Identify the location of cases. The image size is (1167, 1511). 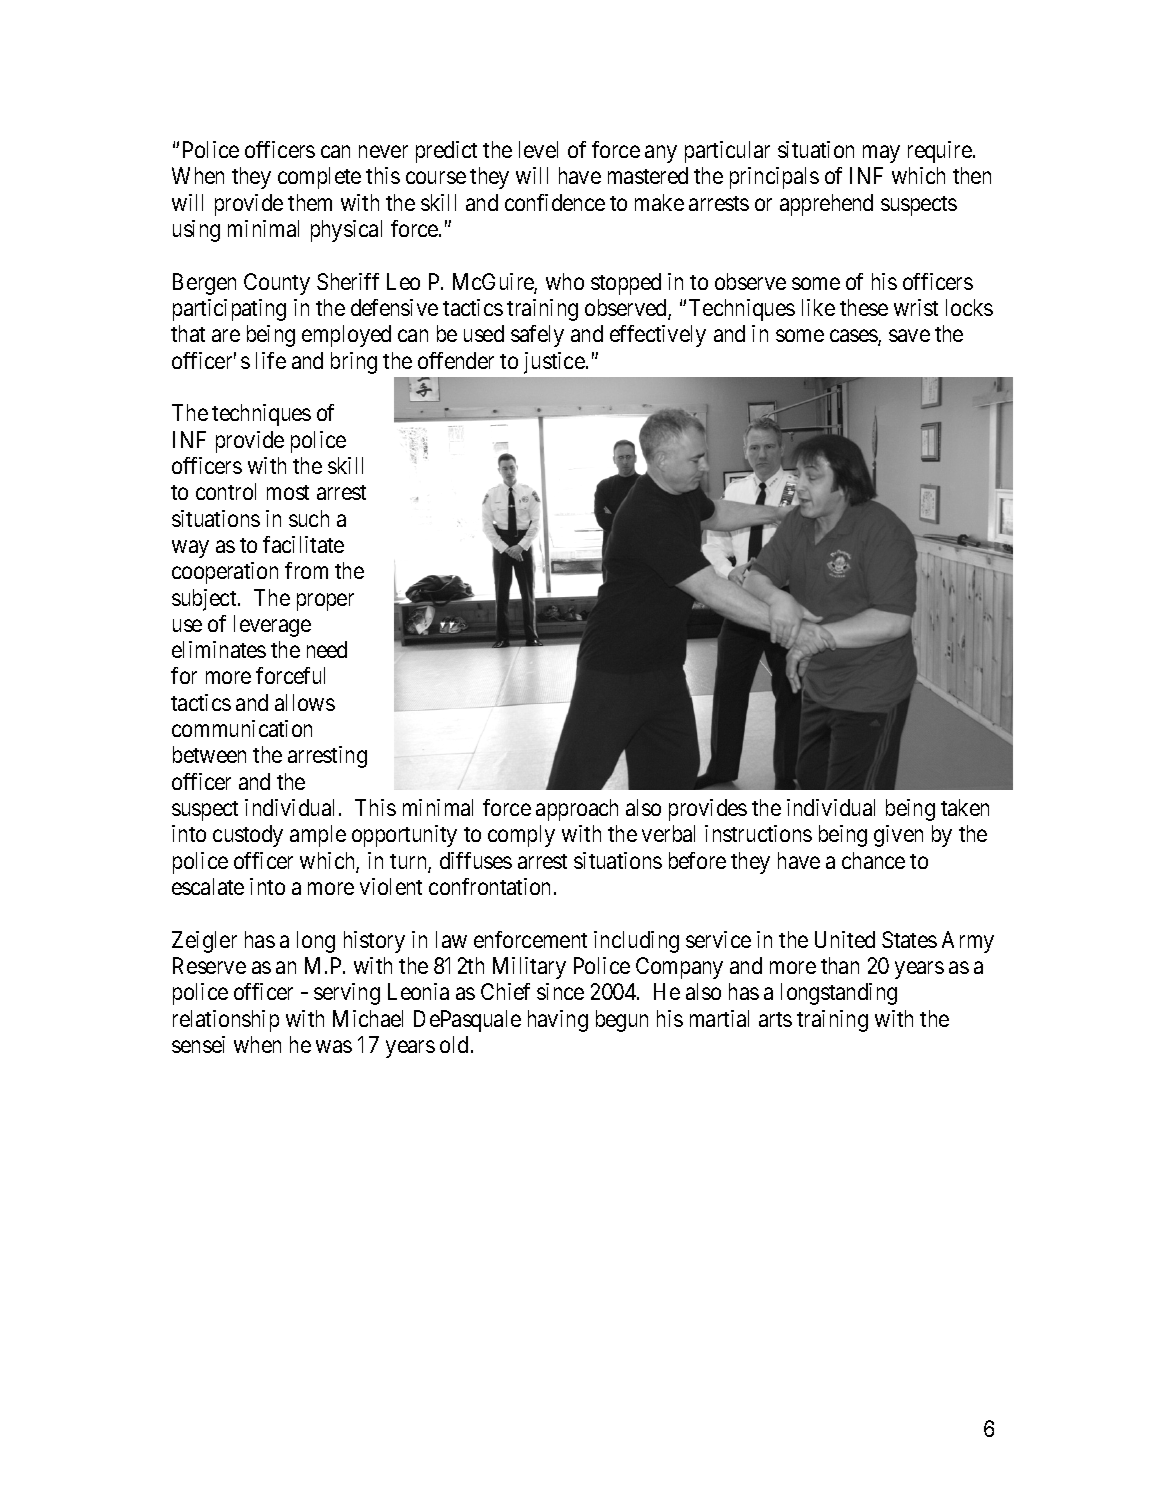
(854, 337).
